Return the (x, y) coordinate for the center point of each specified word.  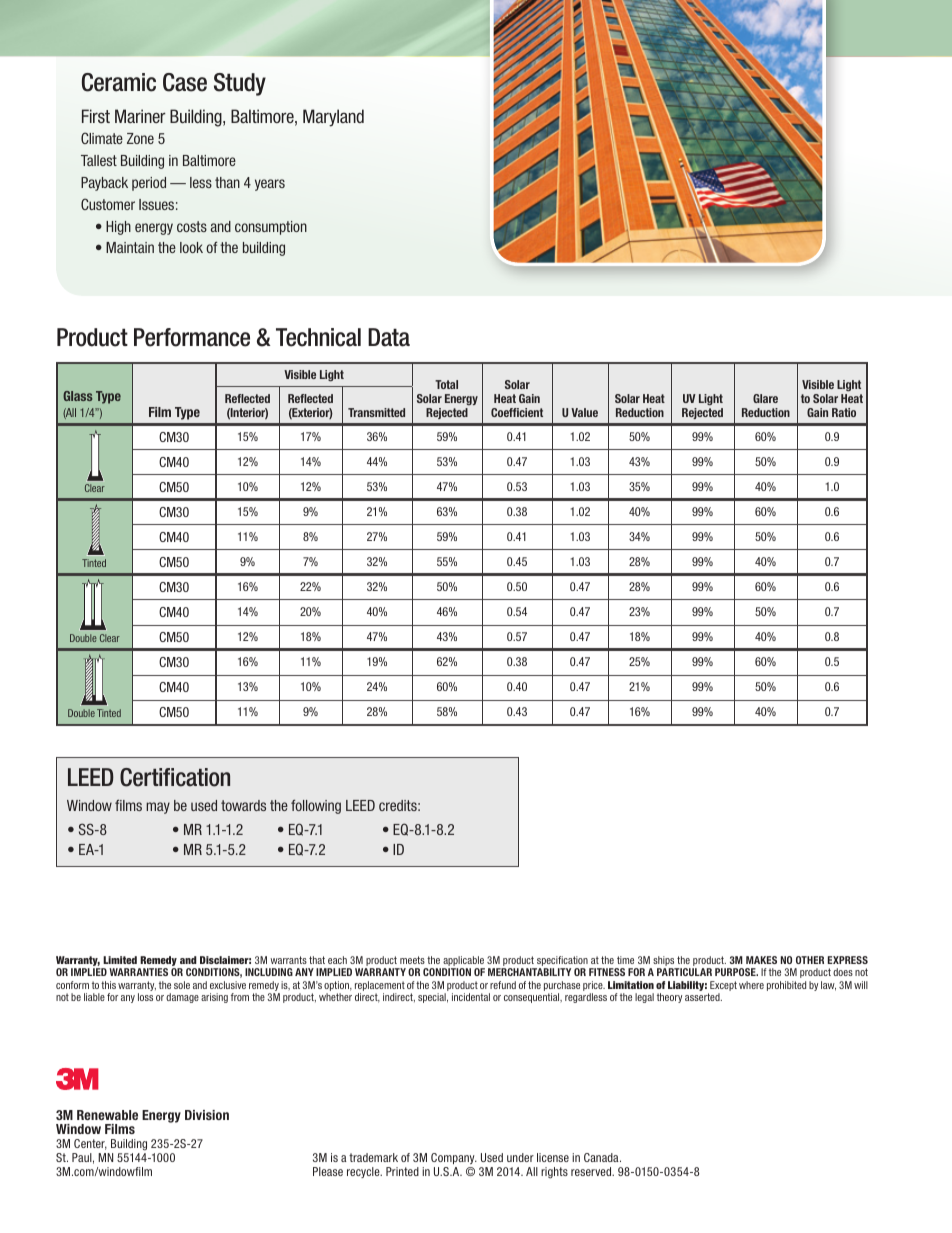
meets (412, 960)
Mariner (140, 116)
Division (207, 1115)
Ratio (844, 412)
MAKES (761, 960)
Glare (765, 398)
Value (584, 412)
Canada (602, 1157)
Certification (175, 777)
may (158, 808)
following (316, 807)
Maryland (333, 118)
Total (446, 384)
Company (454, 1160)
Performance (192, 337)
